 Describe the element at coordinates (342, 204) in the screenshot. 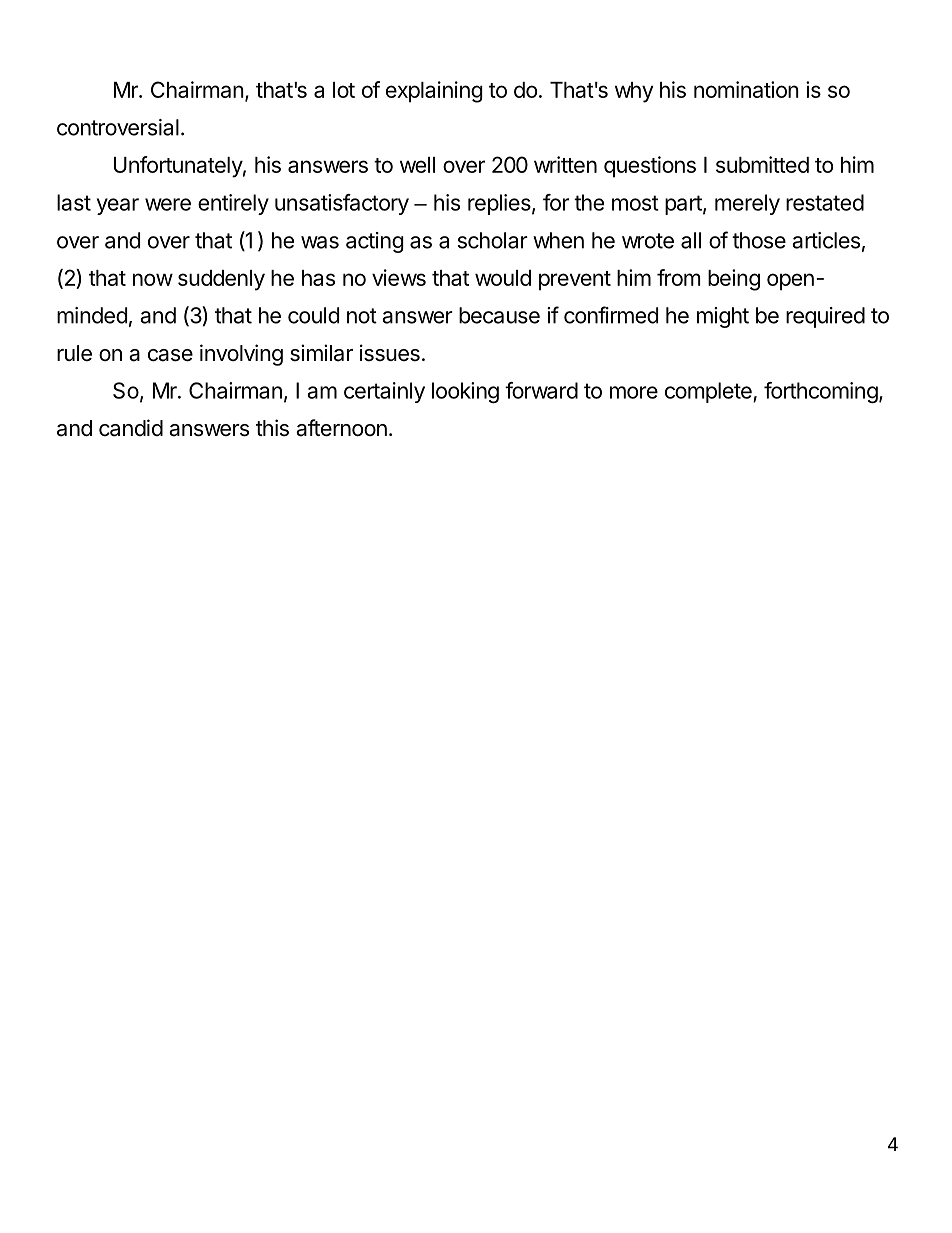

I see `unsatisfactory` at that location.
